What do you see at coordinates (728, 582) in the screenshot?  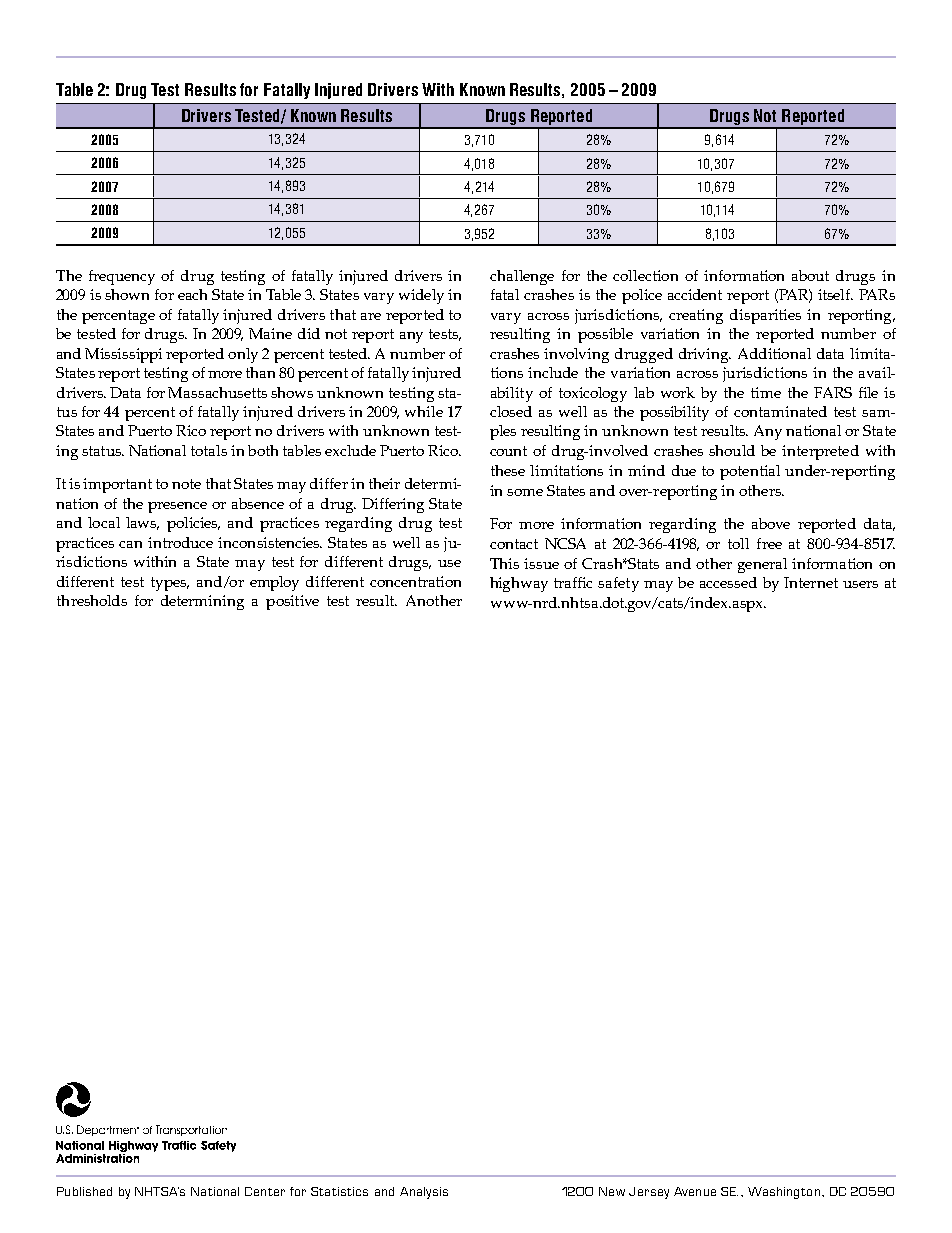 I see `accessed` at bounding box center [728, 582].
